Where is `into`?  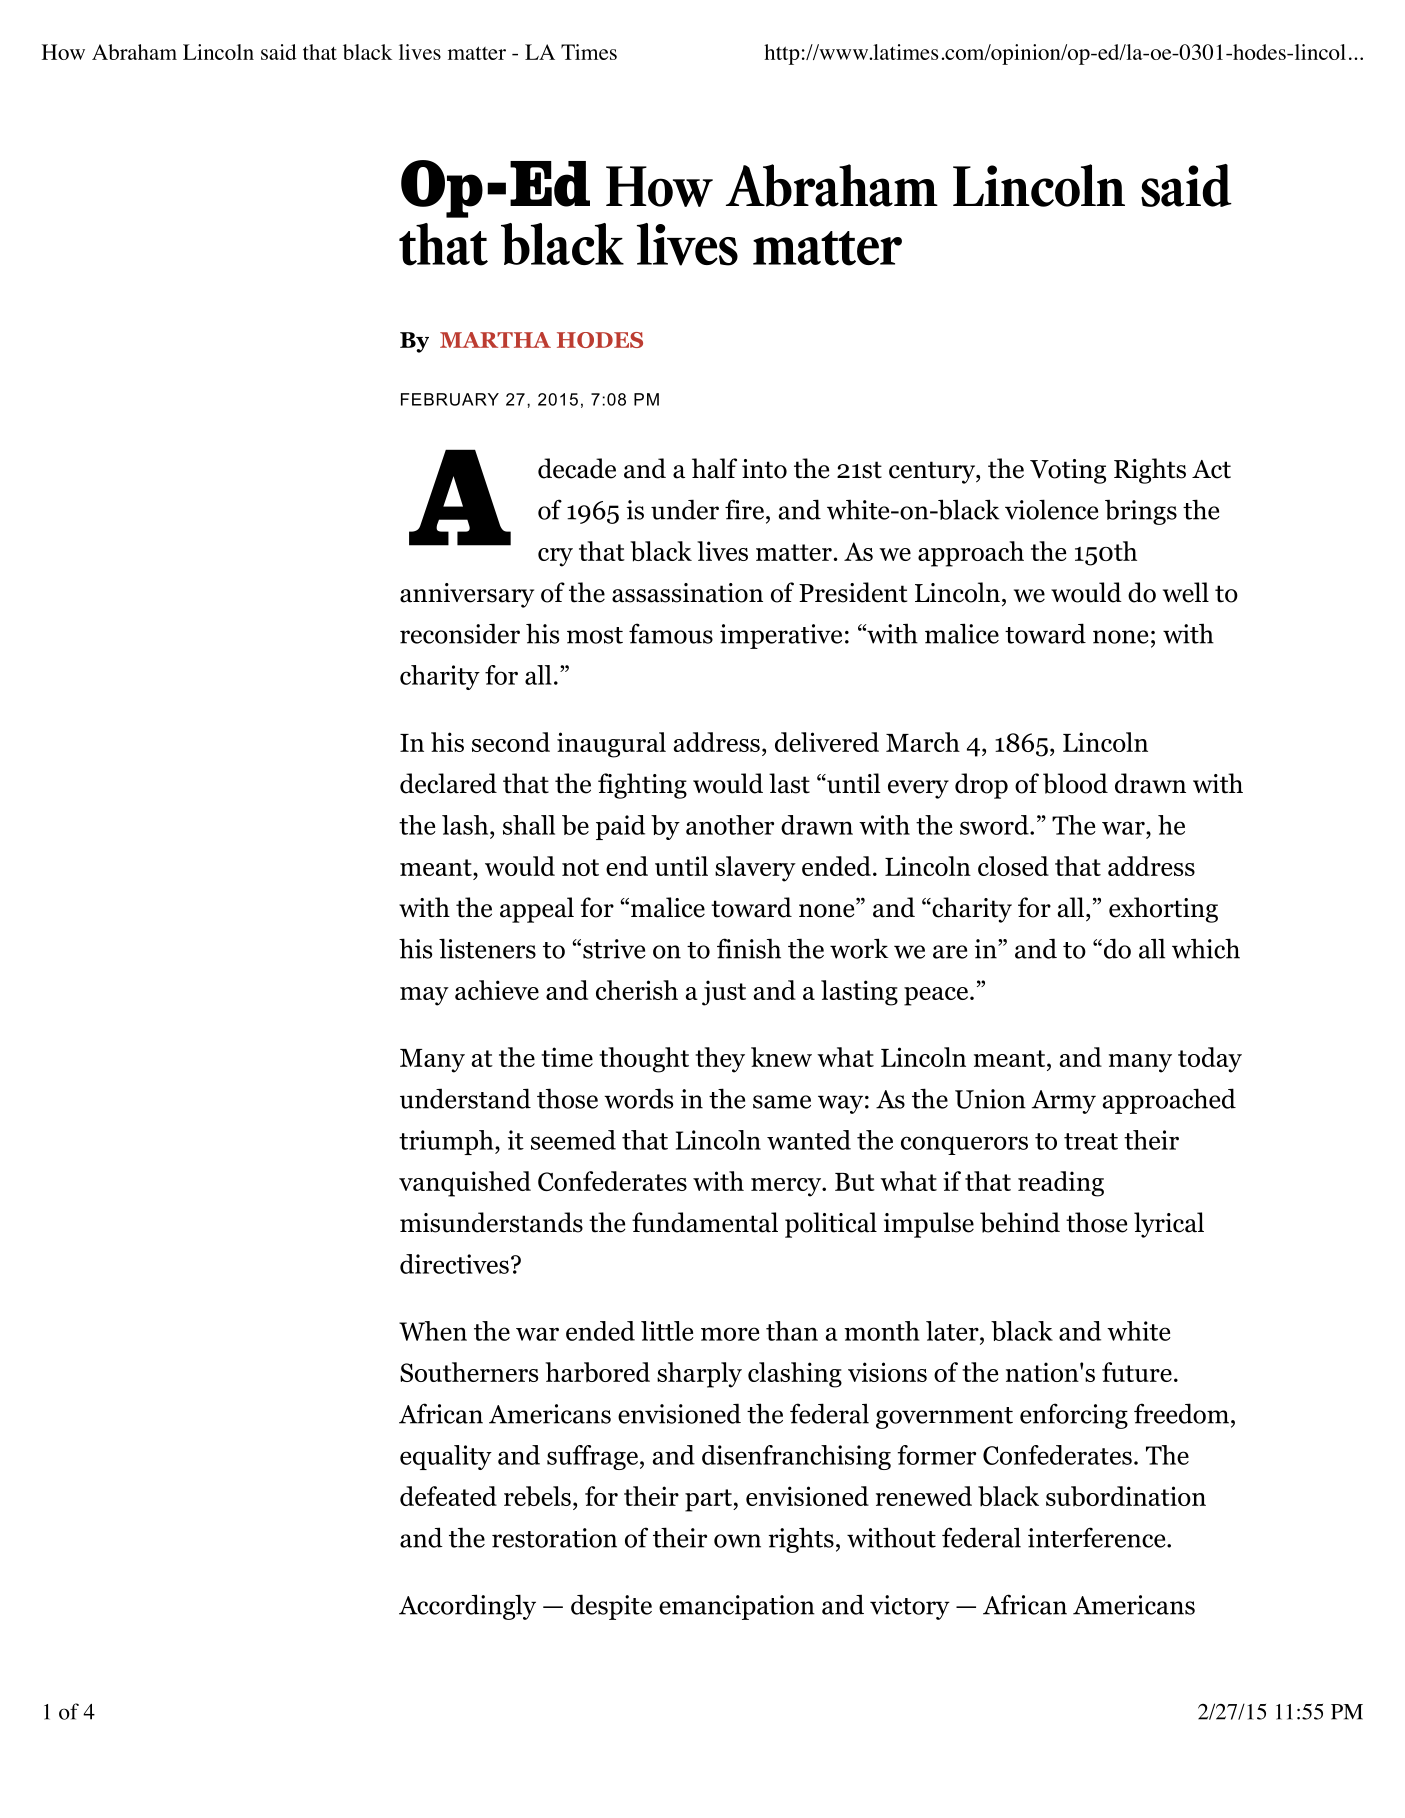 into is located at coordinates (764, 469).
